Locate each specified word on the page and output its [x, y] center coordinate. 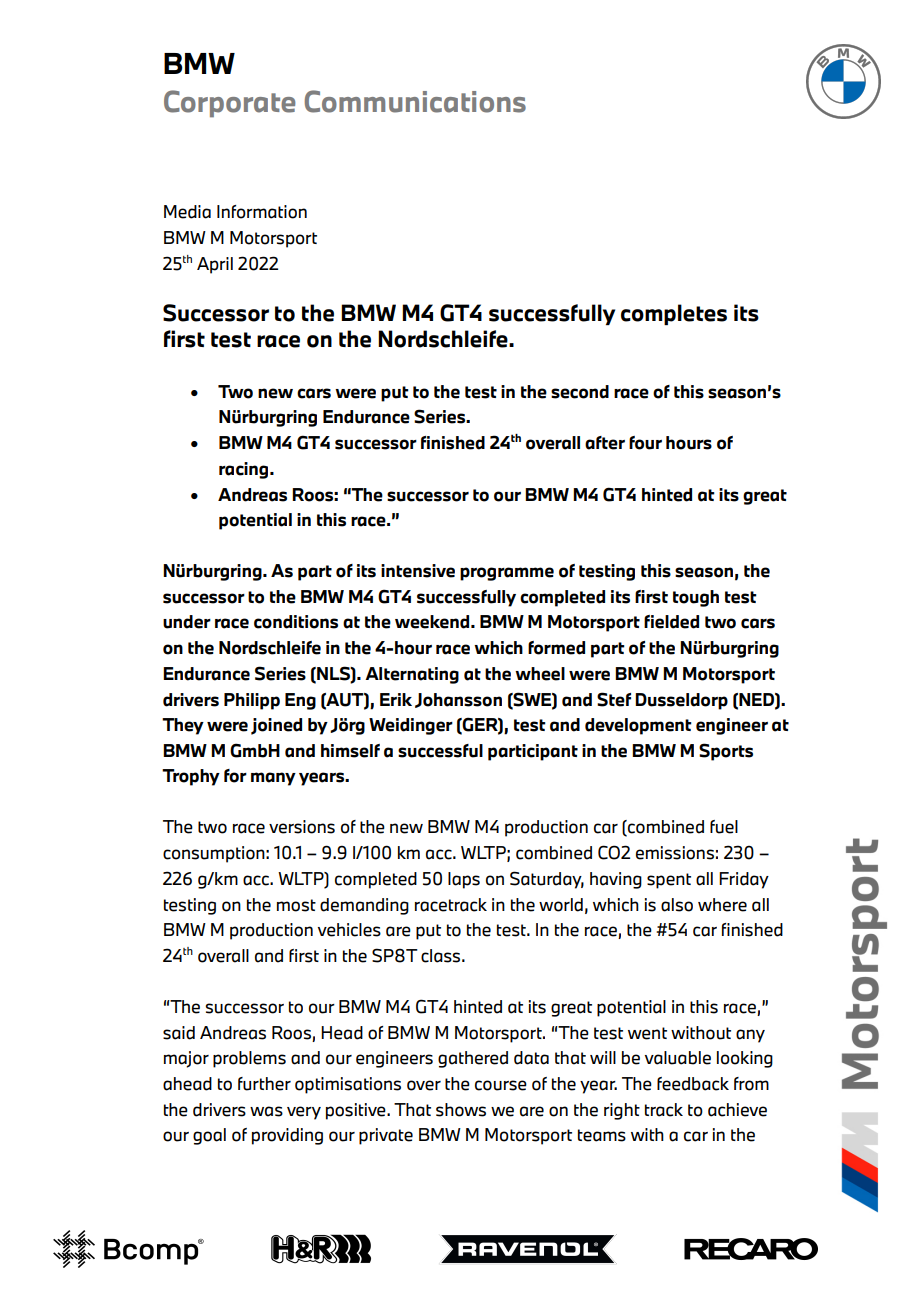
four [645, 443]
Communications [415, 101]
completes [674, 314]
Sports [726, 752]
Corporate [229, 104]
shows [461, 1110]
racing [245, 470]
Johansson [458, 700]
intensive [418, 571]
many [273, 779]
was [266, 1111]
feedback [693, 1084]
